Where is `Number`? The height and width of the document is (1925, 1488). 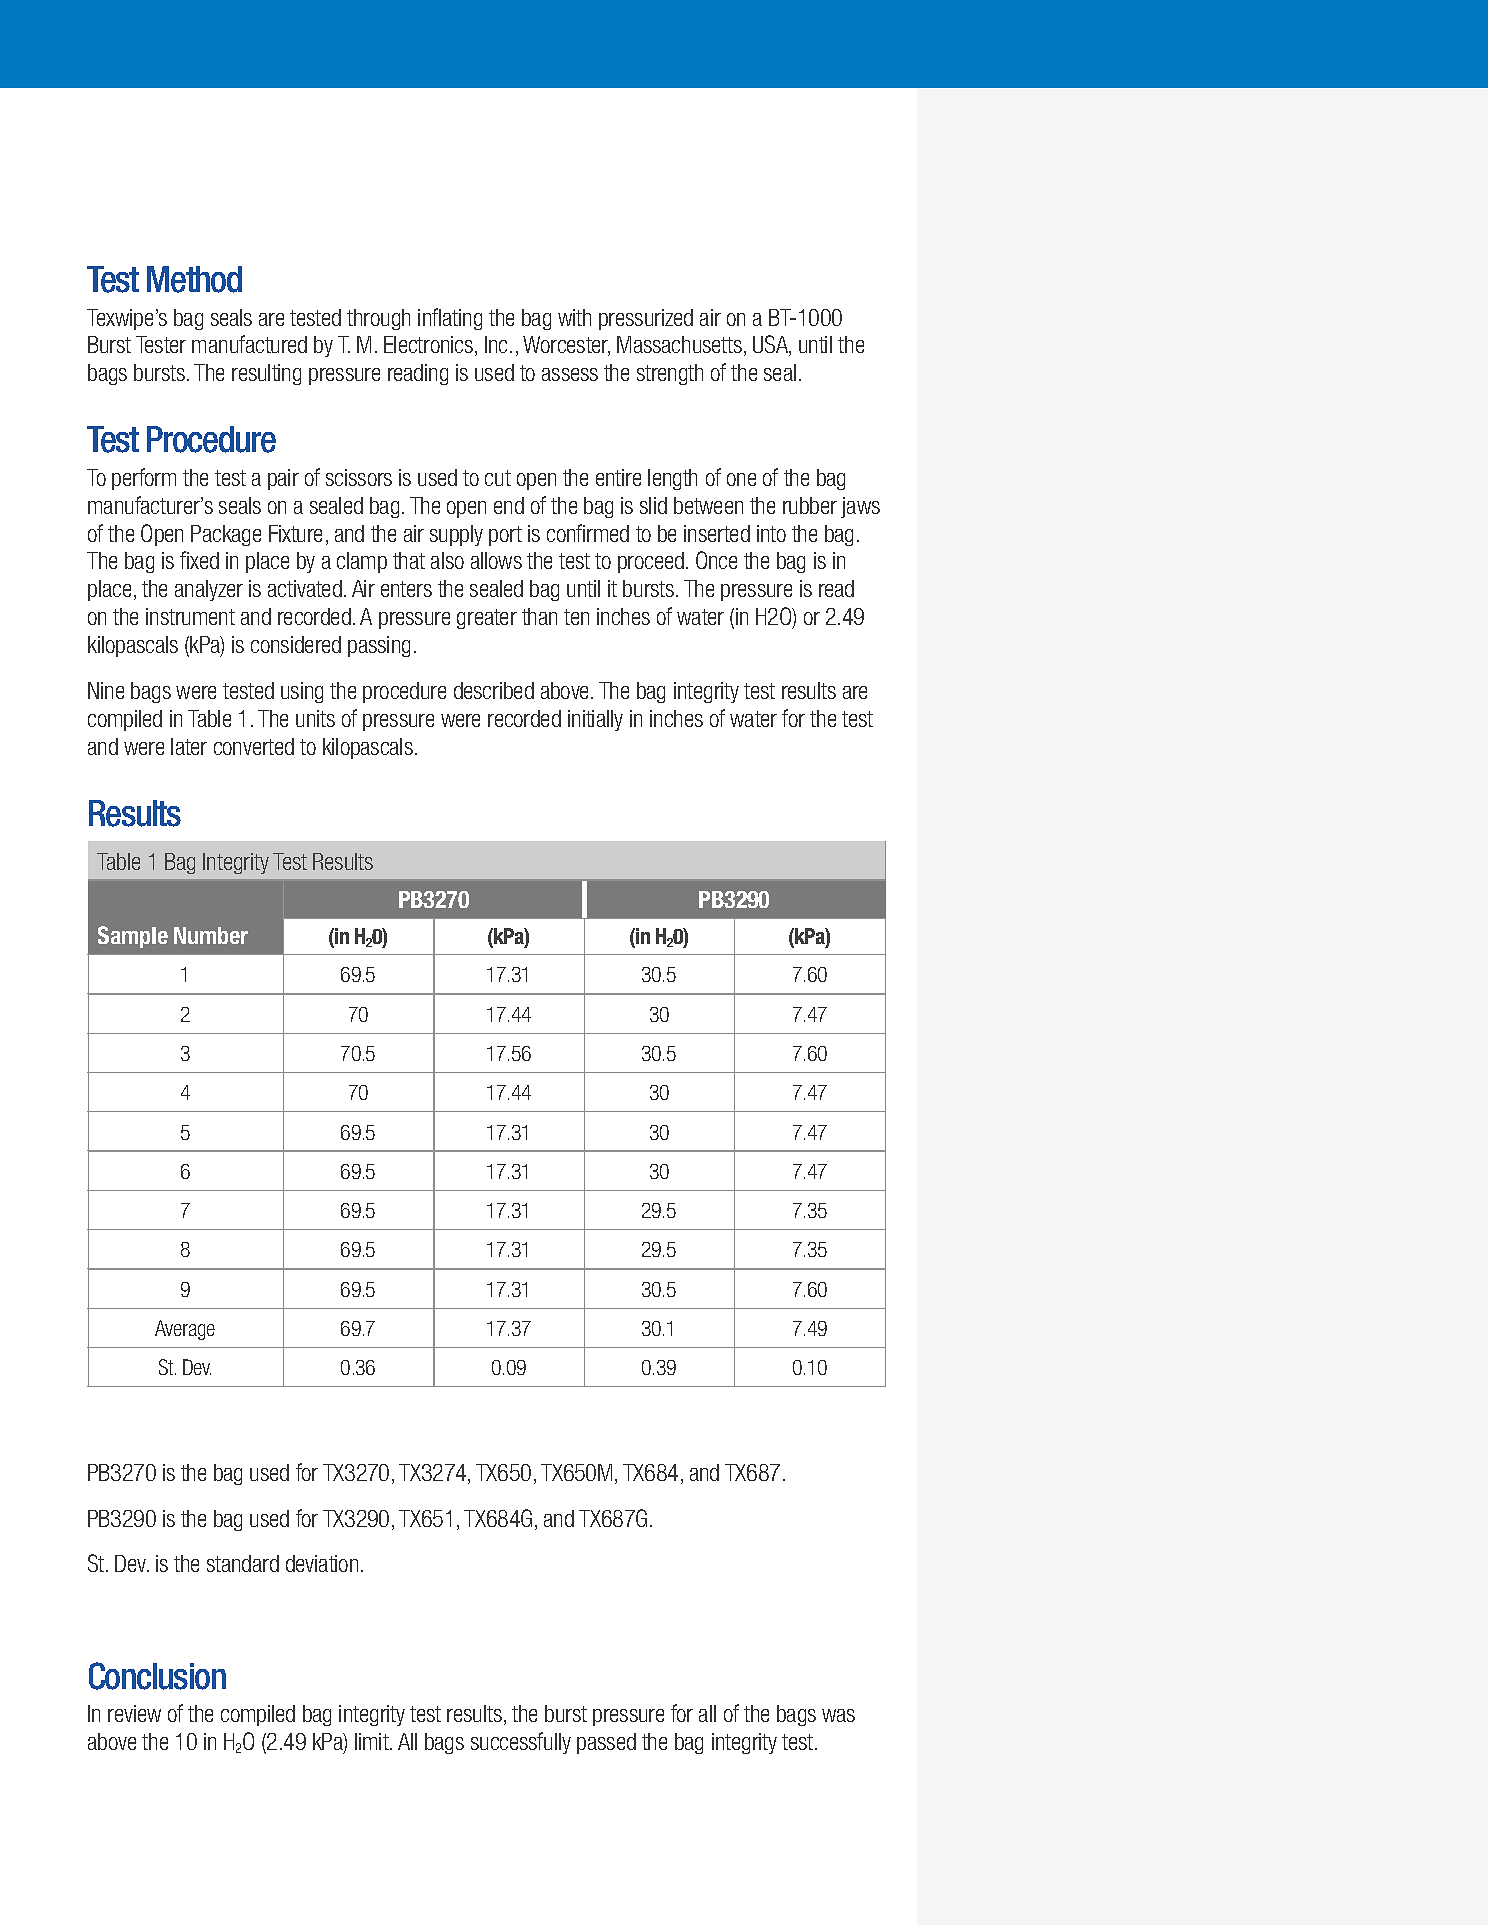
Number is located at coordinates (211, 935).
